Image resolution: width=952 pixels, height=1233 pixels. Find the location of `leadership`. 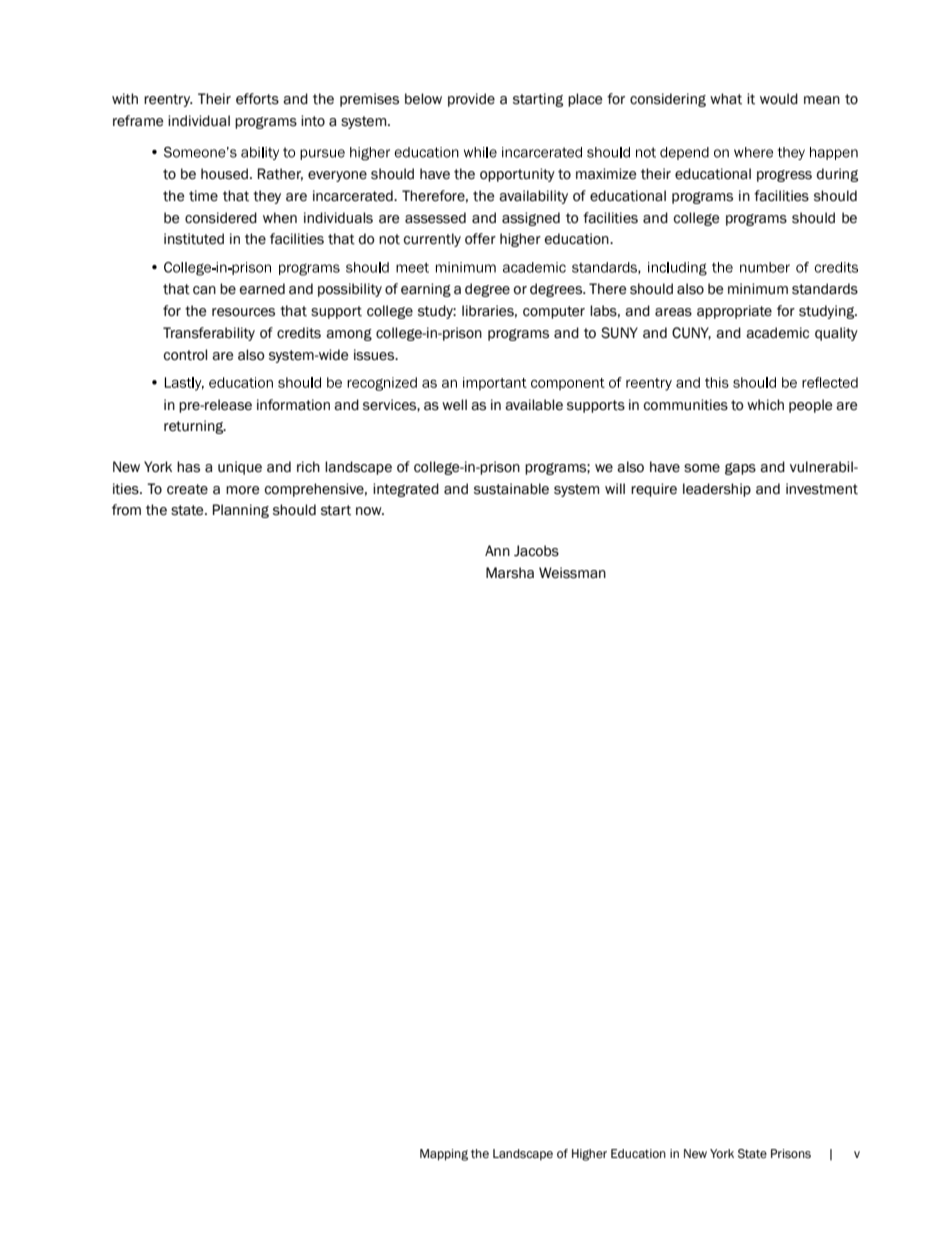

leadership is located at coordinates (717, 490).
